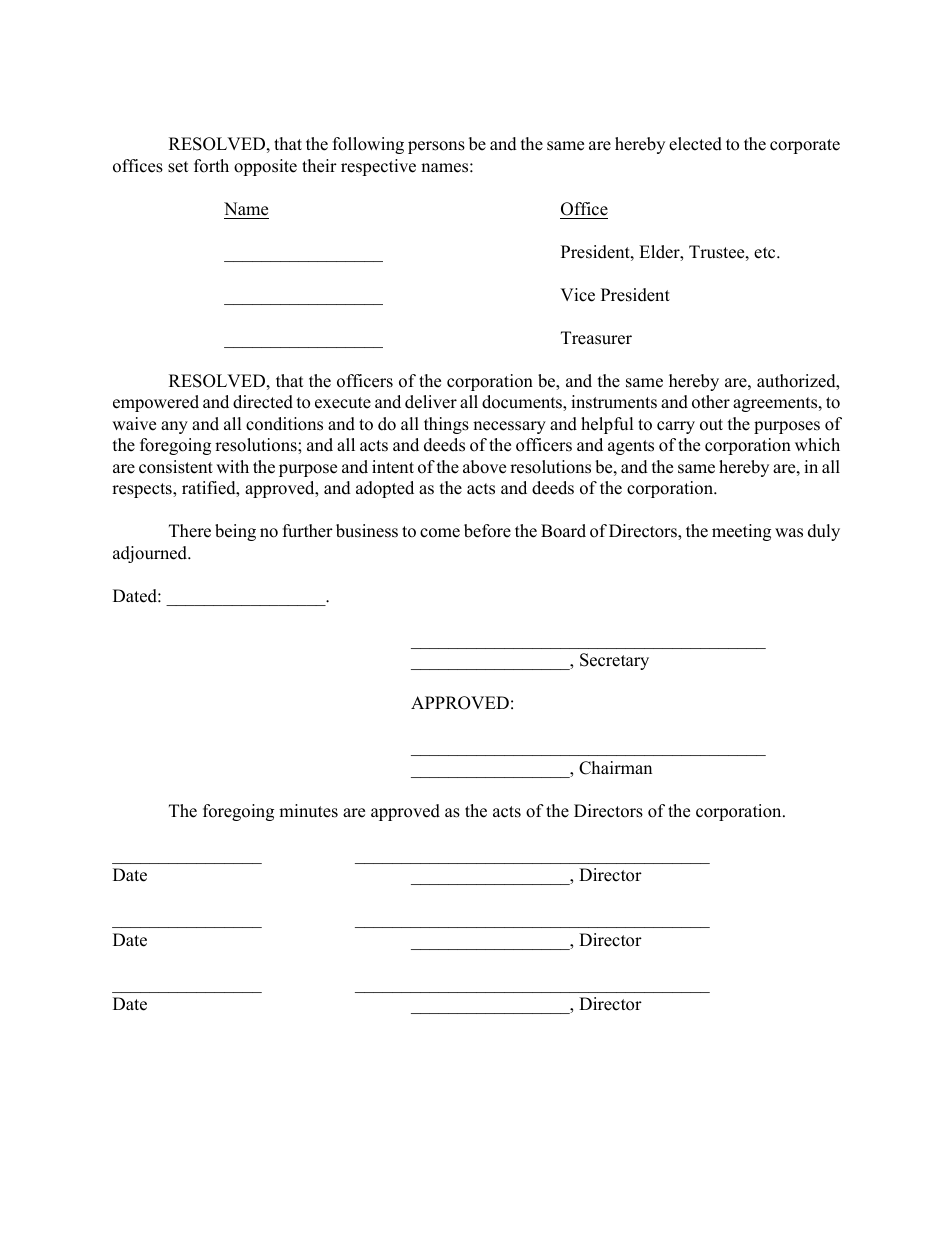 The image size is (952, 1233). What do you see at coordinates (211, 166) in the image?
I see `forth` at bounding box center [211, 166].
